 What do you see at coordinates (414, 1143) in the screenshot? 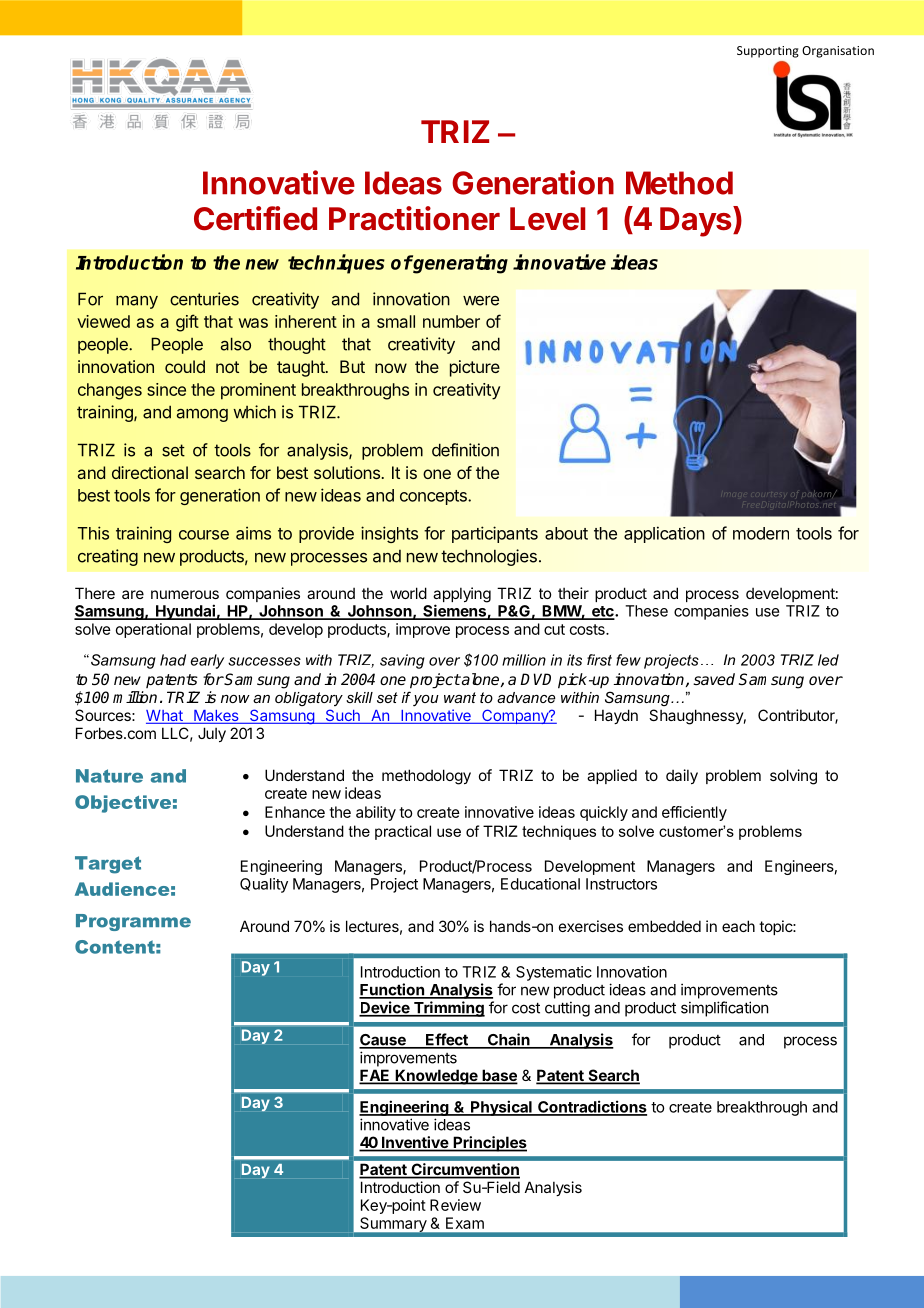
I see `Inventive` at bounding box center [414, 1143].
